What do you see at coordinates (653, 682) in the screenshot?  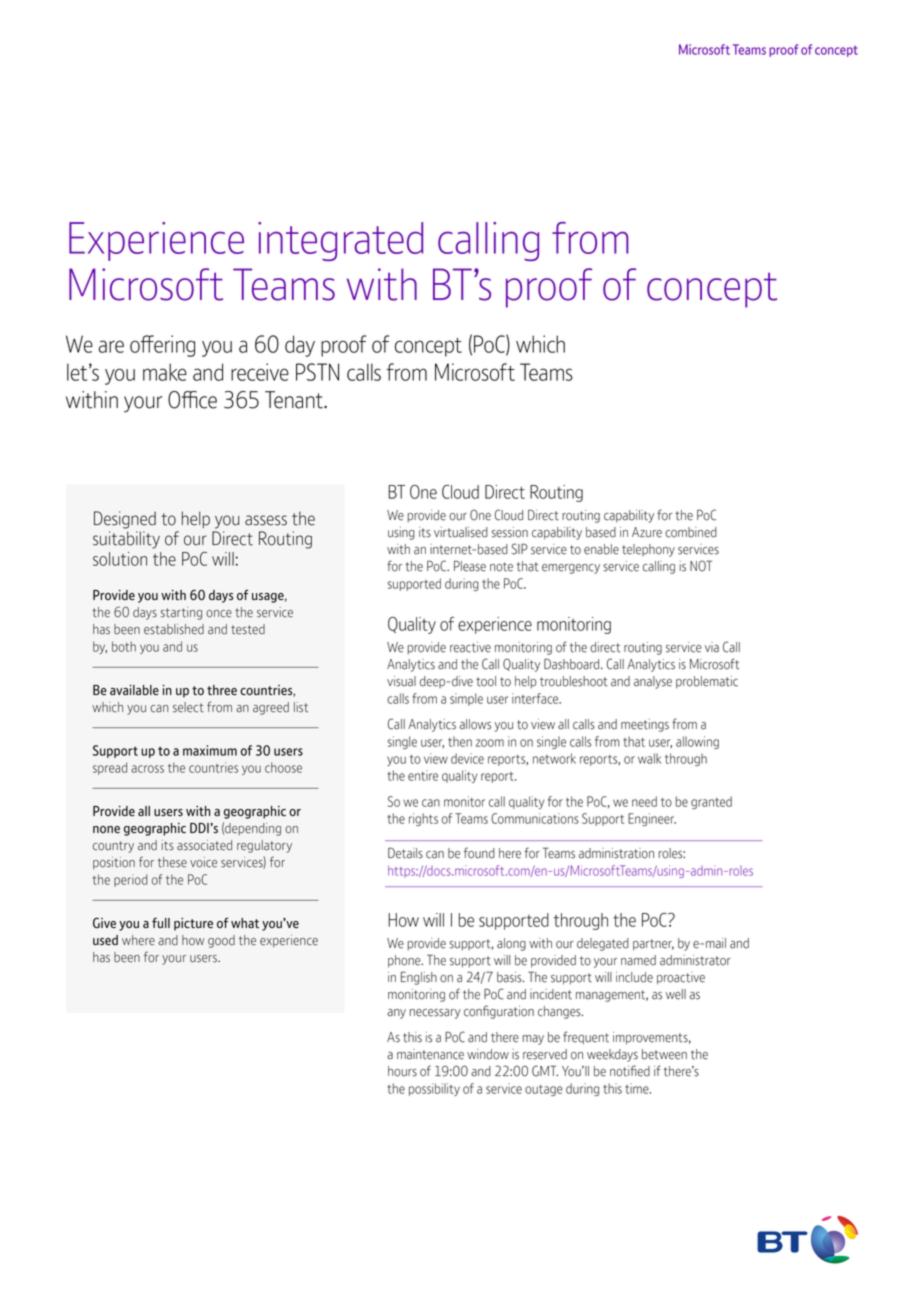 I see `analyse` at bounding box center [653, 682].
